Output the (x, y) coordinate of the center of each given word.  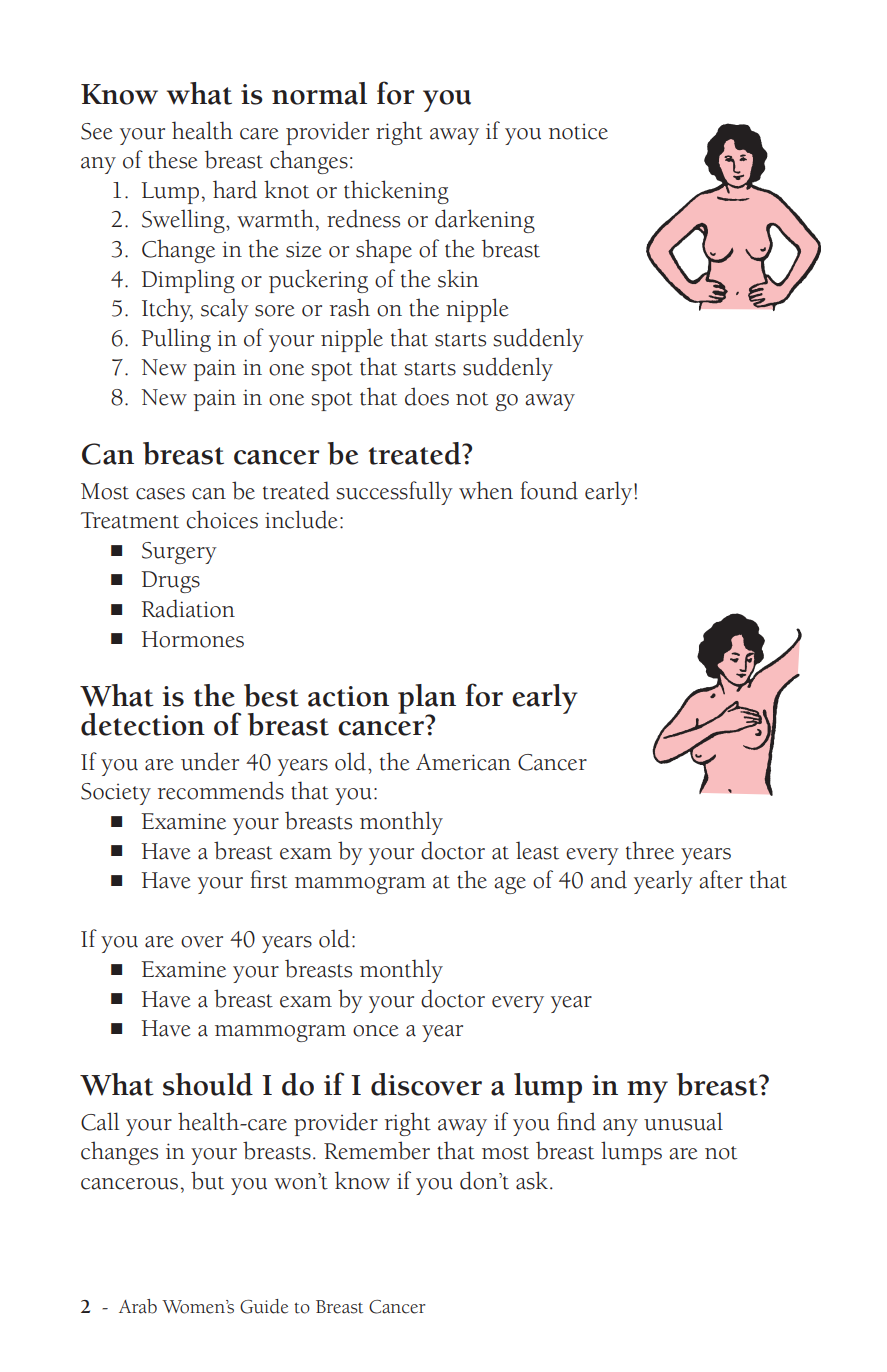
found (549, 490)
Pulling (176, 340)
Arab (138, 1306)
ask (532, 1180)
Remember (377, 1150)
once (376, 1031)
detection (143, 724)
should (208, 1084)
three (650, 850)
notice (578, 132)
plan (427, 700)
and (609, 879)
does (427, 396)
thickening (396, 192)
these (173, 159)
